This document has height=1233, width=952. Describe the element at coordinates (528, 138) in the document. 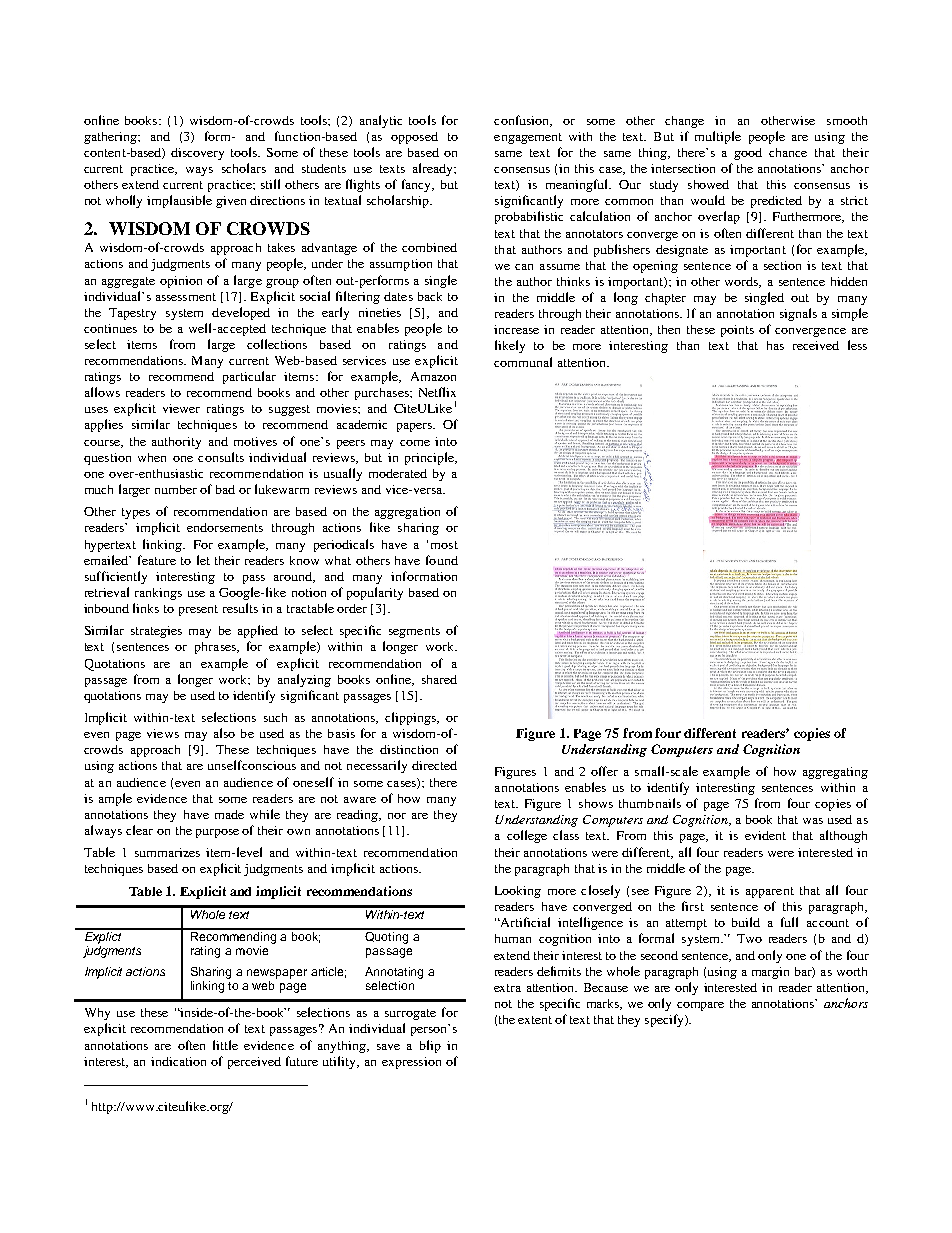

I see `engagement` at that location.
